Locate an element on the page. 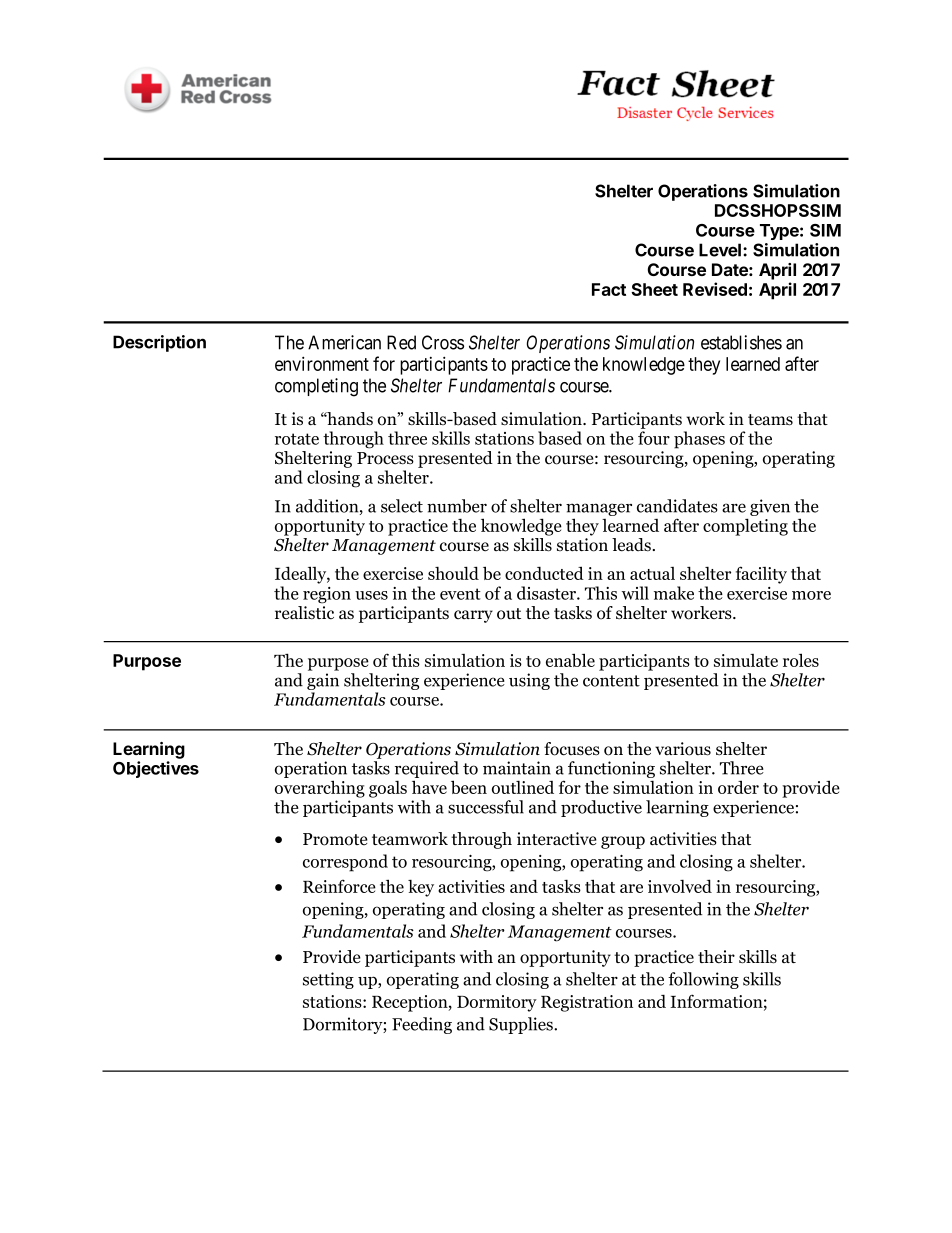  maintain is located at coordinates (517, 768).
